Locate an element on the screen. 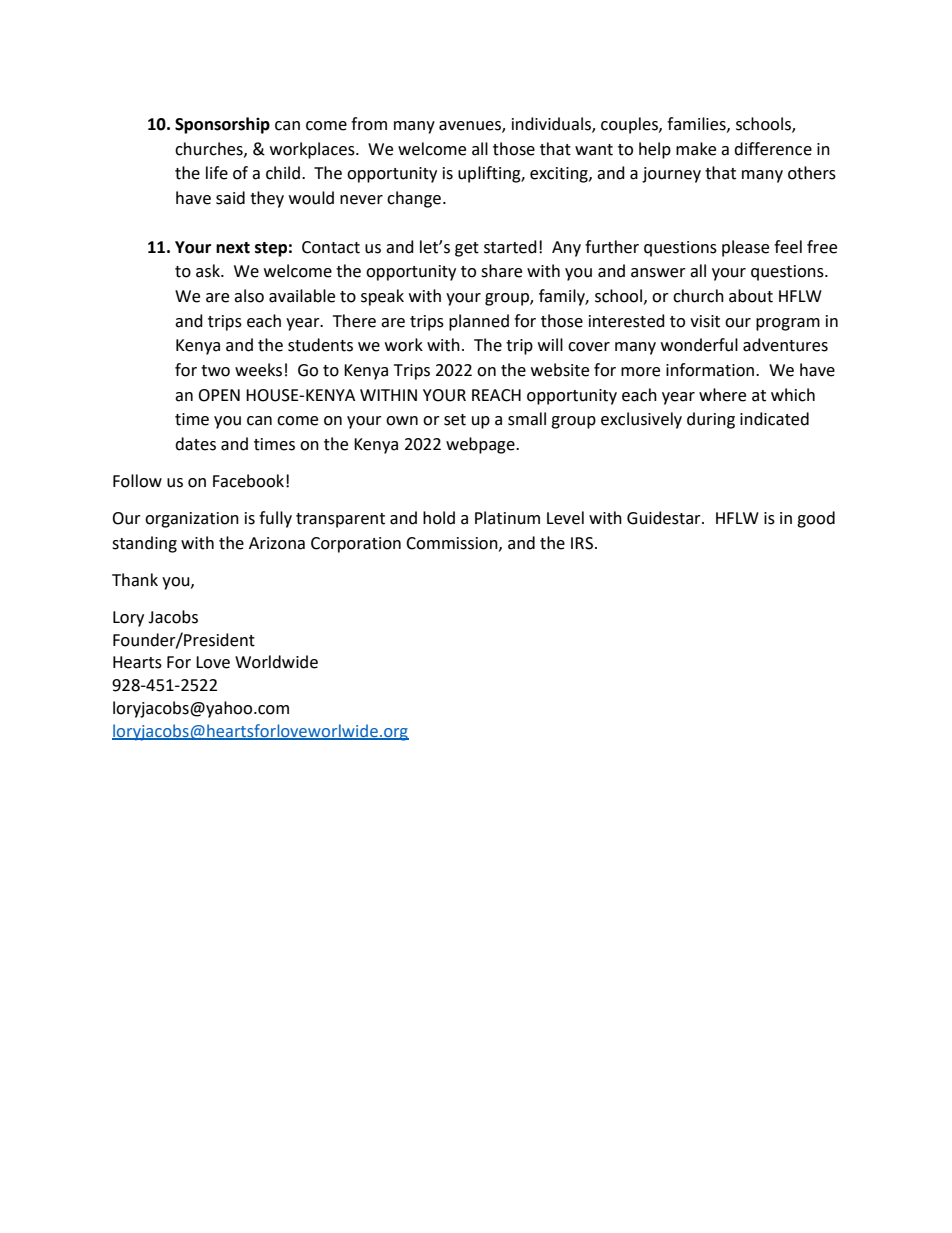 The width and height of the screenshot is (952, 1233). individuals is located at coordinates (552, 124).
